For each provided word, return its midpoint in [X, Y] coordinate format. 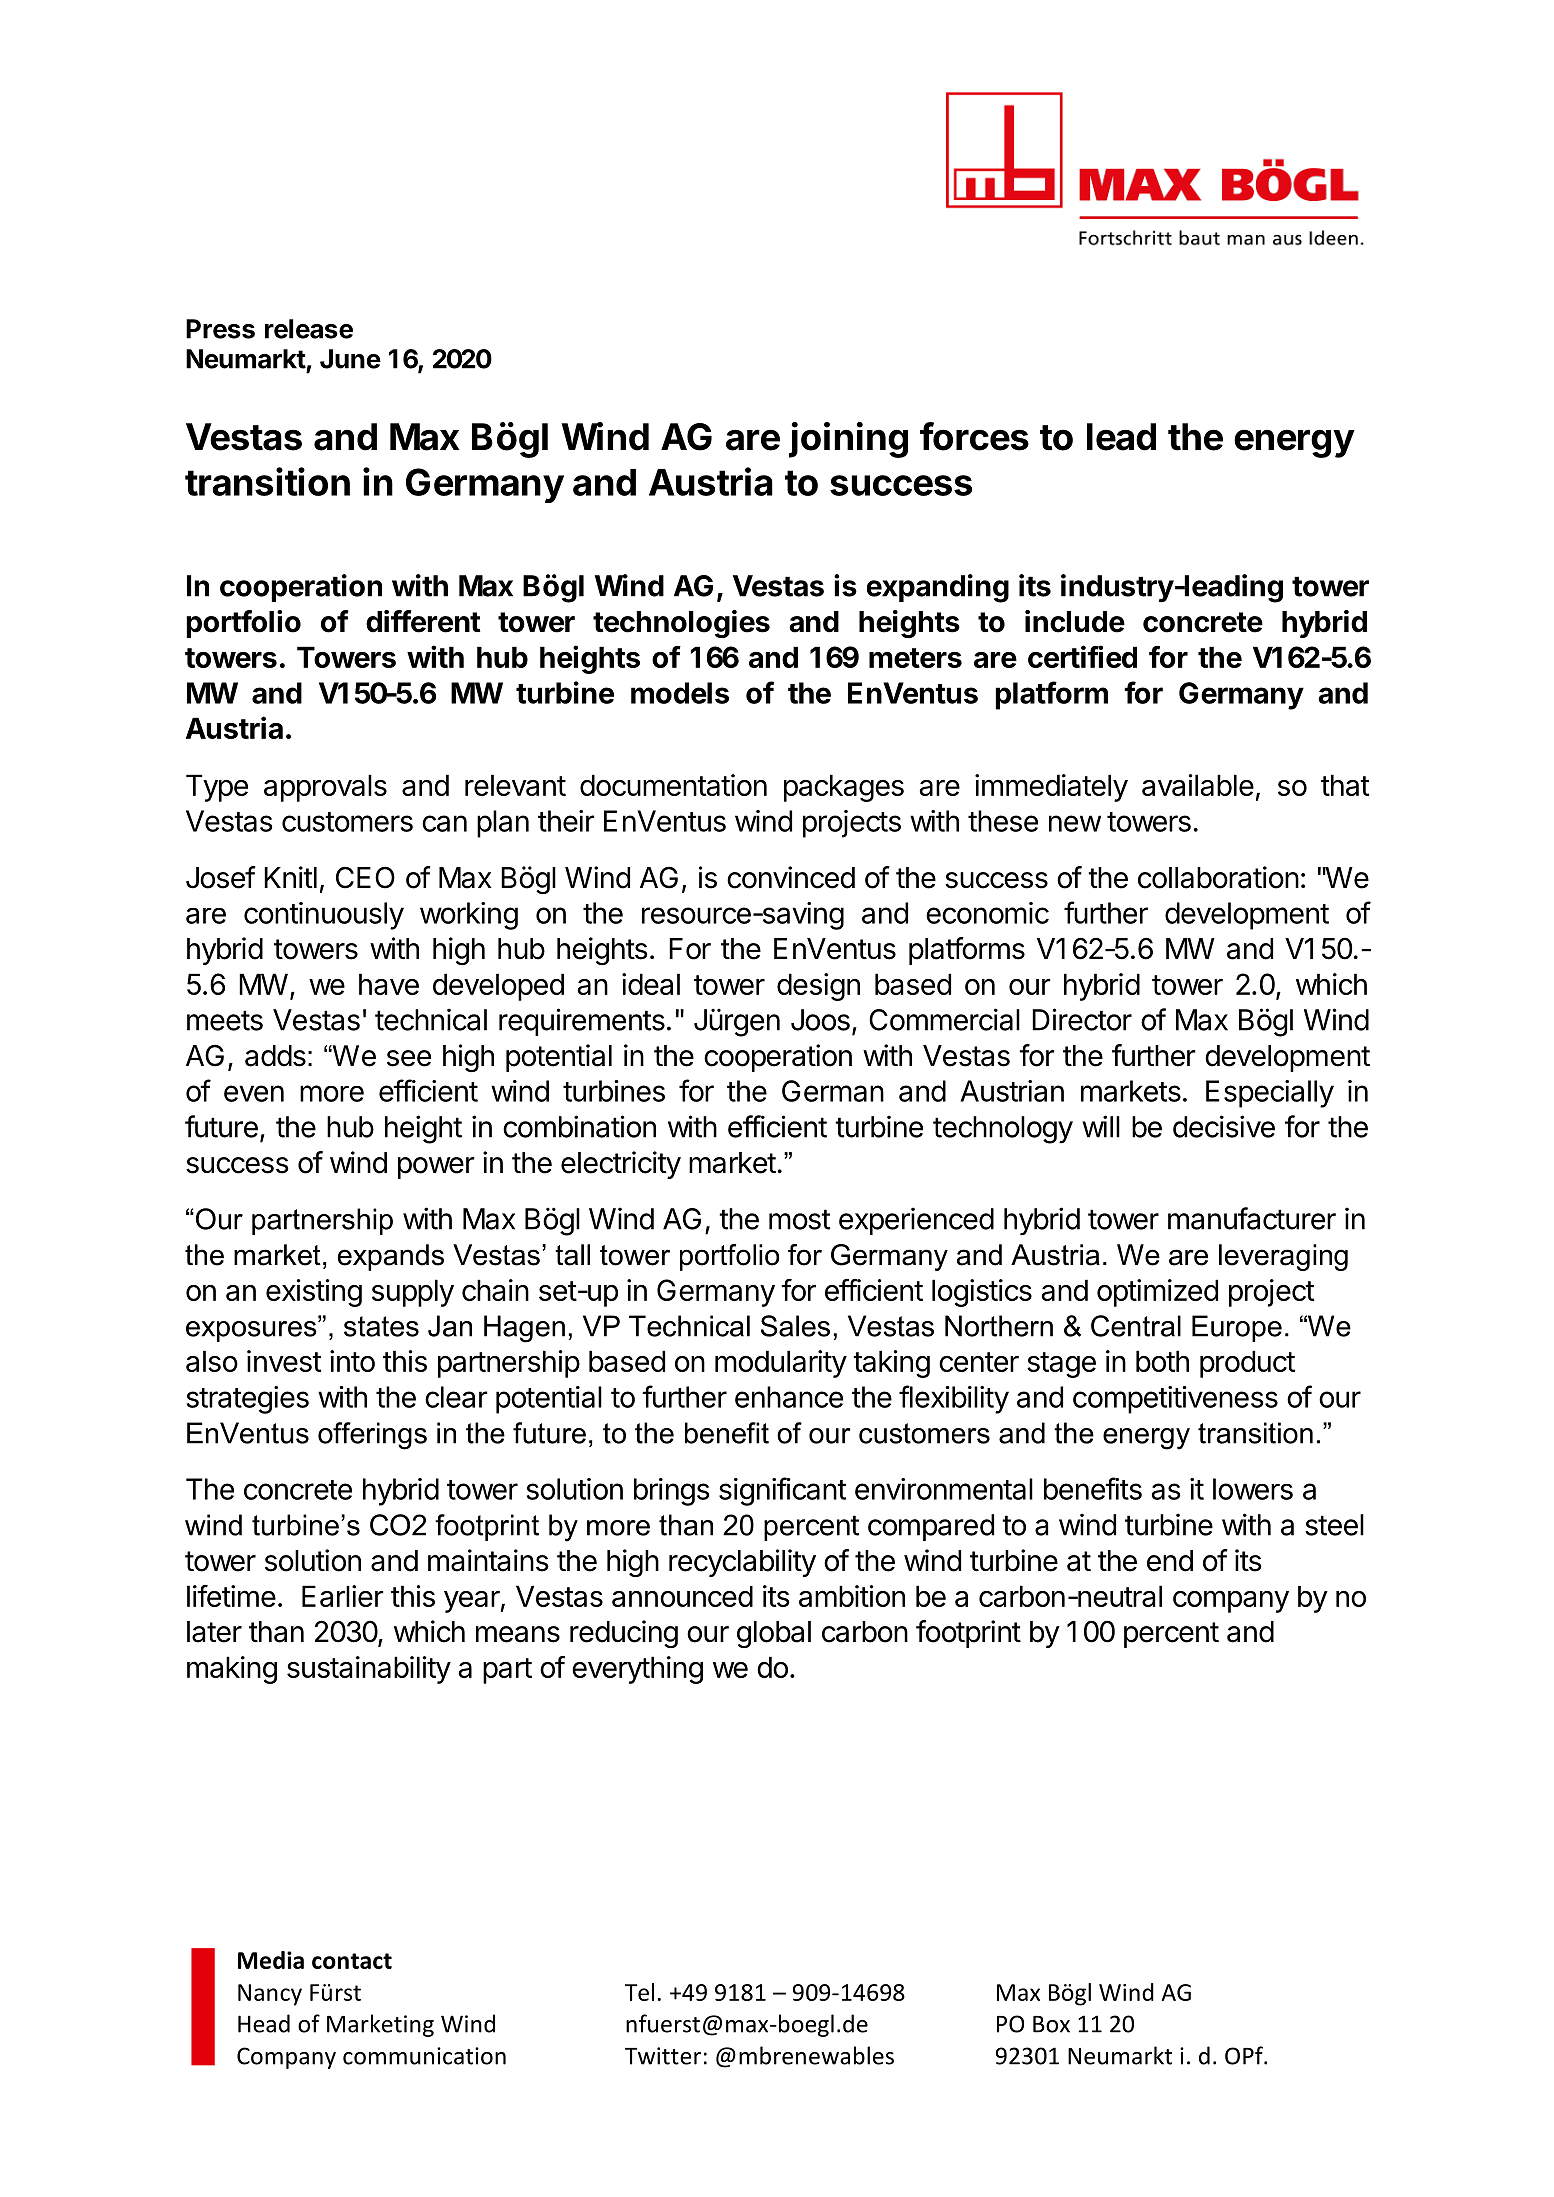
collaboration [1218, 877]
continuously [324, 916]
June [350, 359]
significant [782, 1491]
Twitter [663, 2056]
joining [848, 440]
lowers [1253, 1489]
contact [352, 1961]
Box [1051, 2024]
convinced [791, 877]
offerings [372, 1436]
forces [974, 436]
